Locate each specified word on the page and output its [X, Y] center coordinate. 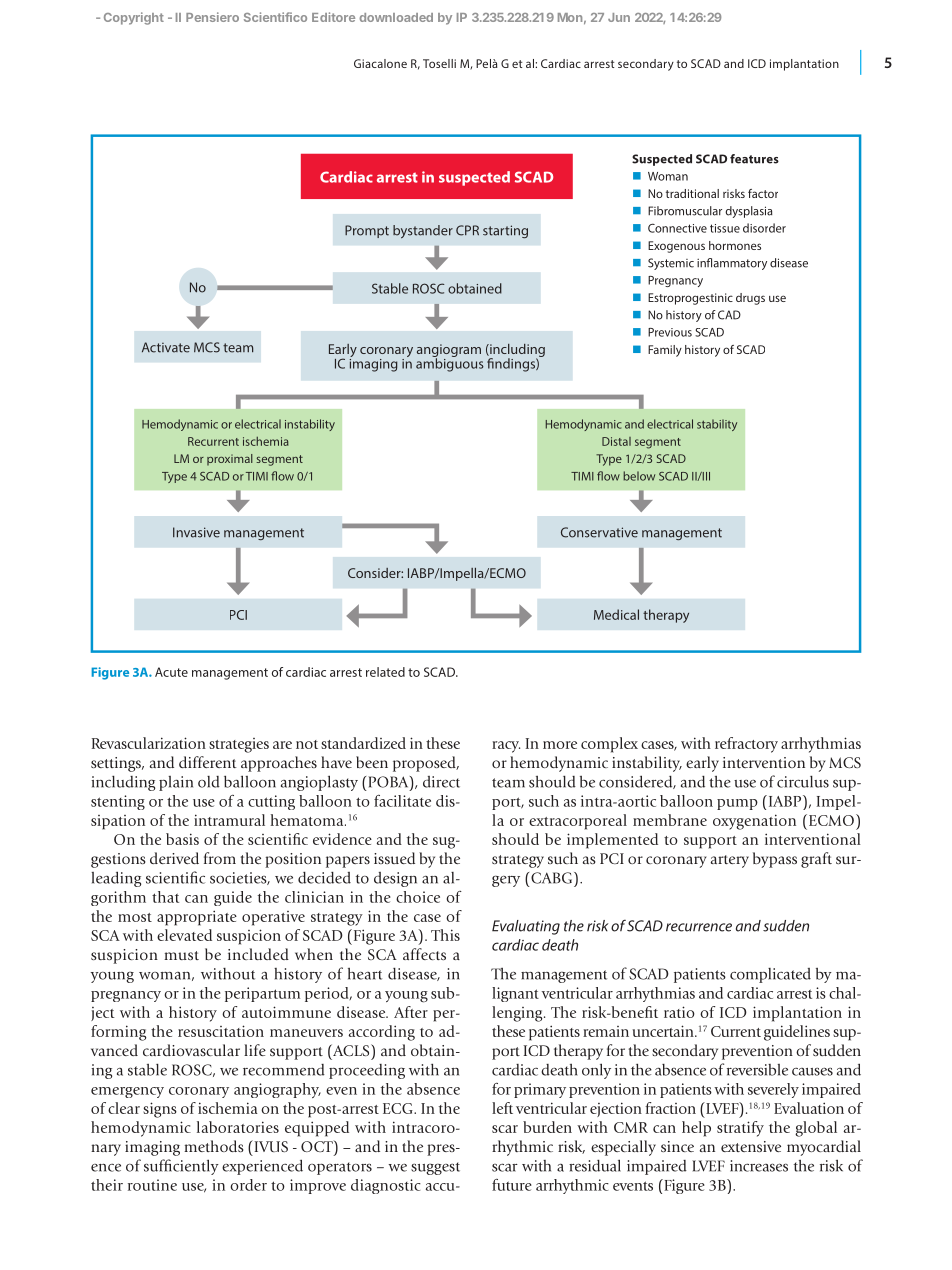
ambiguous [450, 364]
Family [665, 351]
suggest [435, 1168]
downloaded [396, 17]
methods [214, 1146]
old [209, 782]
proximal [230, 460]
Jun [619, 17]
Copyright [134, 18]
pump [737, 804]
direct [441, 782]
